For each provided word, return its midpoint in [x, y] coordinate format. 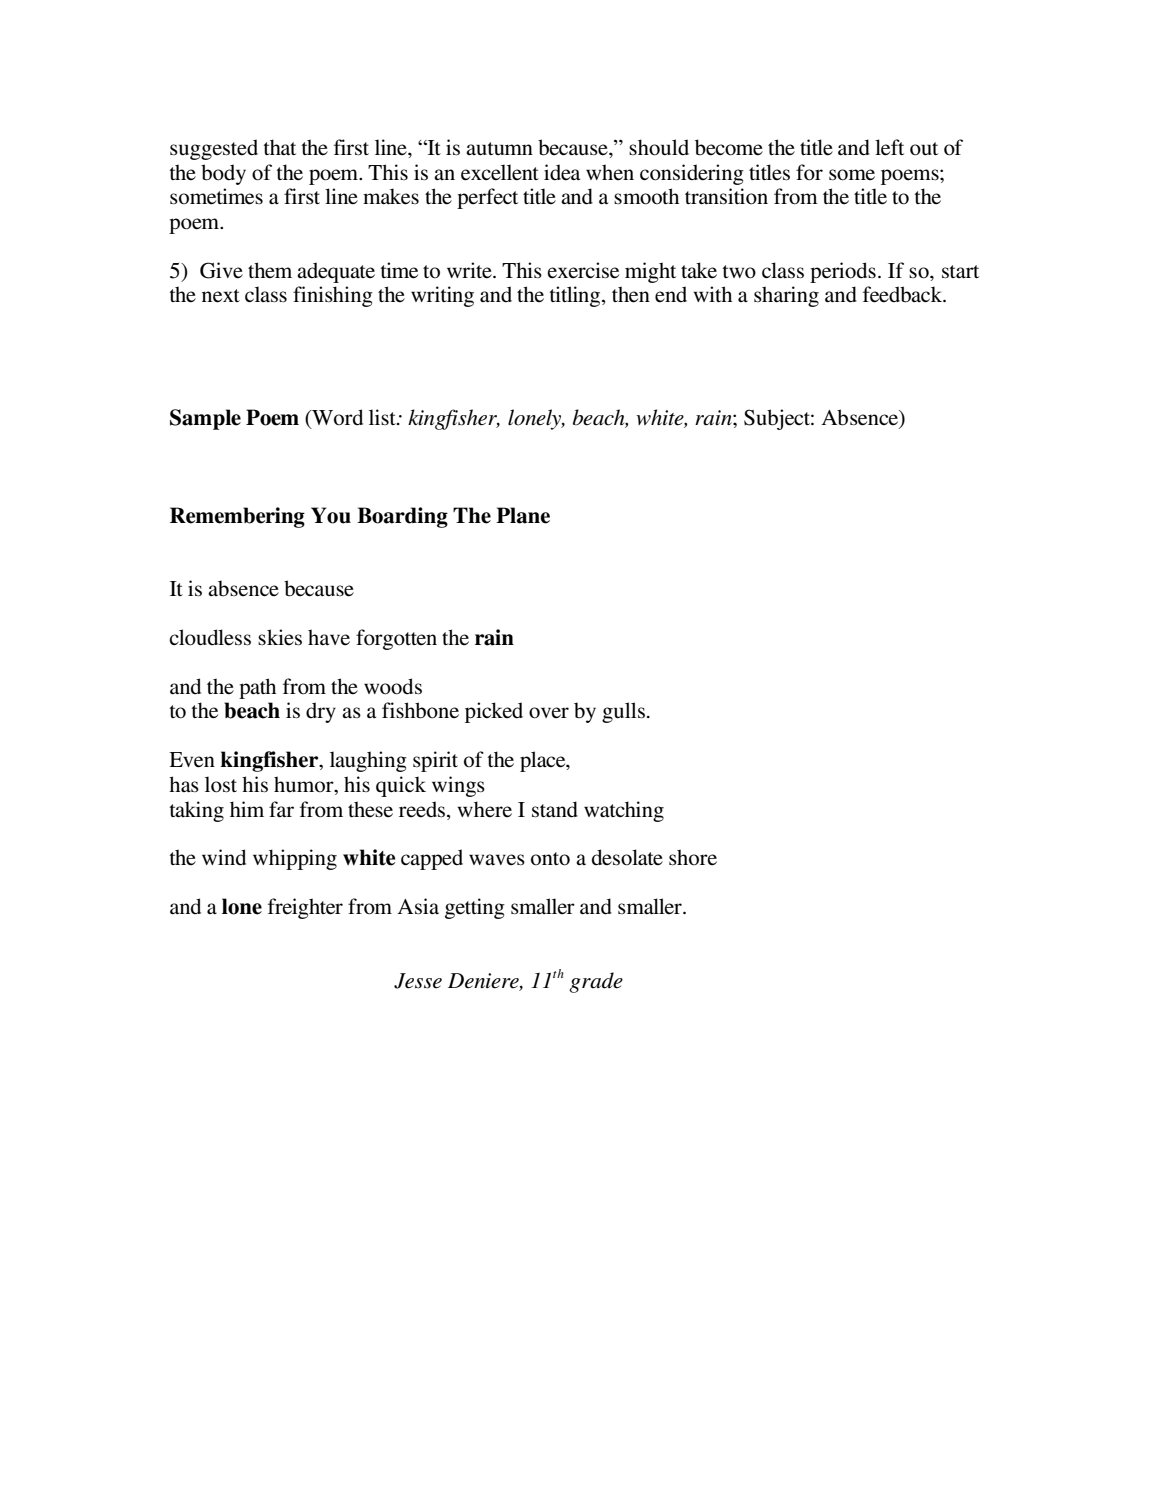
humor [305, 784]
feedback [904, 294]
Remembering [237, 517]
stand [555, 809]
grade [596, 982]
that [279, 147]
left [889, 147]
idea [562, 172]
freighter [305, 908]
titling [576, 296]
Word [336, 417]
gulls [623, 712]
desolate [627, 857]
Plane [523, 515]
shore [693, 857]
